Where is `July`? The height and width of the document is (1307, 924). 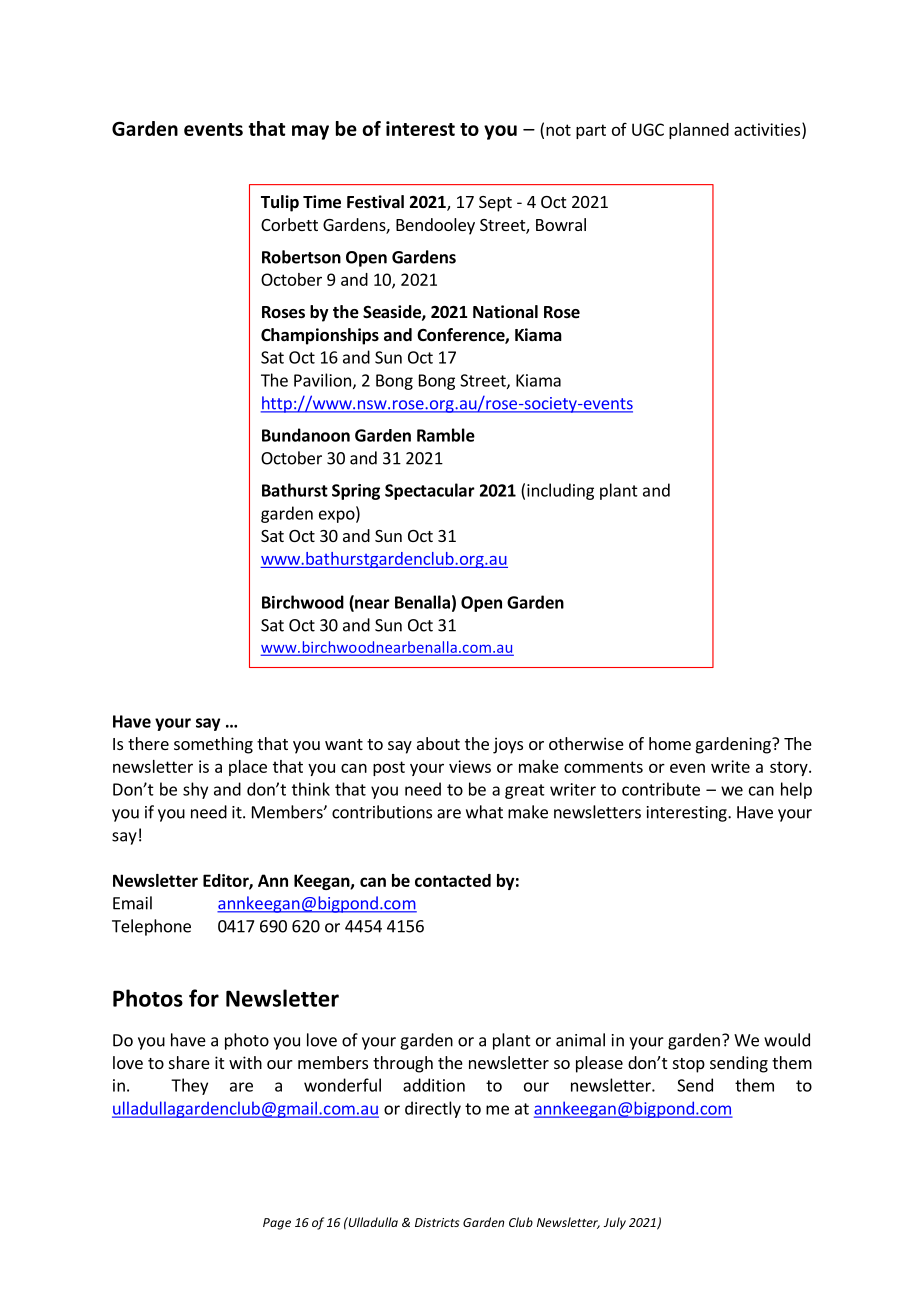 July is located at coordinates (615, 1223).
